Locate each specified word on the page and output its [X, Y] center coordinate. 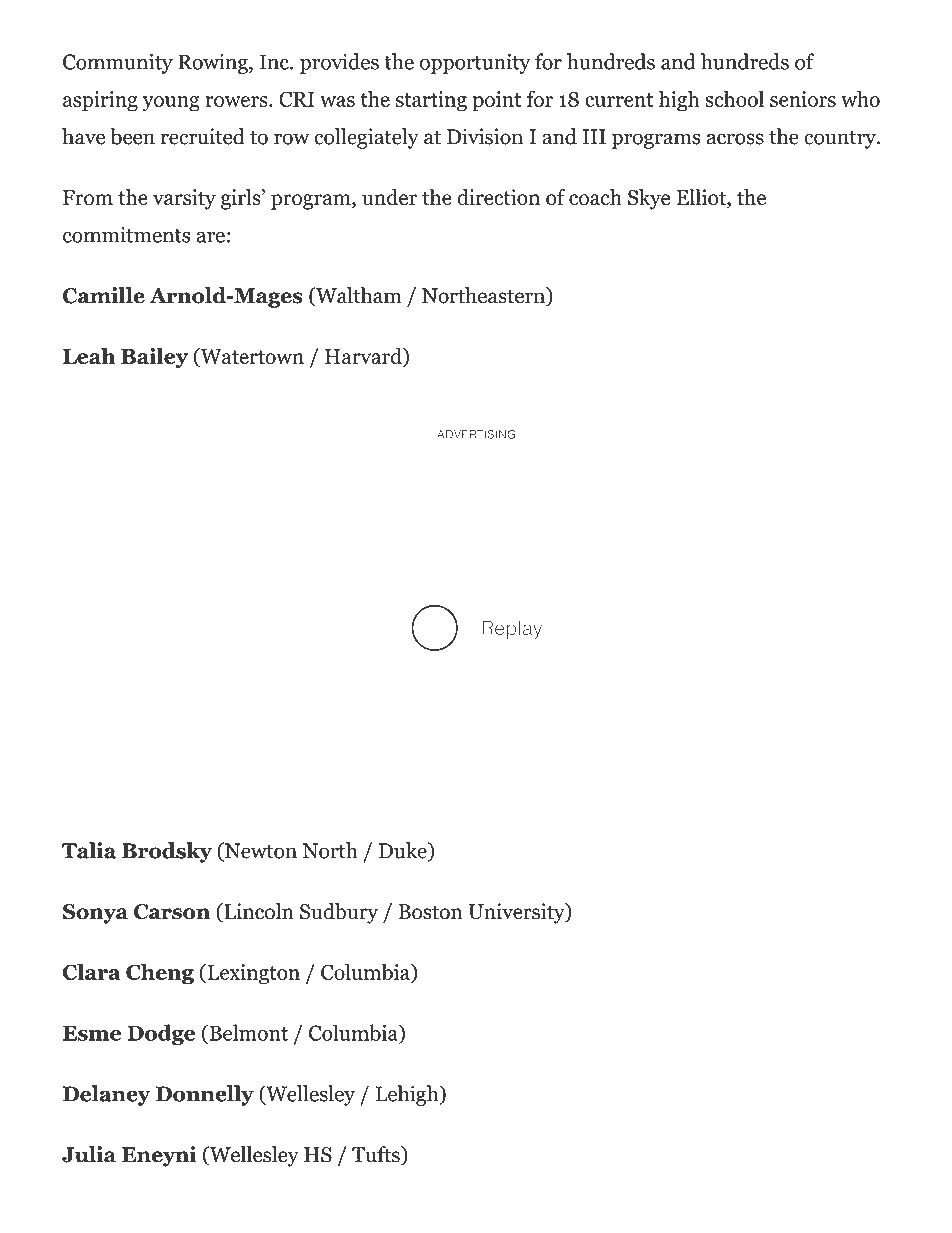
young [171, 104]
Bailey [154, 358]
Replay [512, 629]
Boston [431, 912]
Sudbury [339, 913]
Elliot [702, 198]
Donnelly [205, 1095]
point [496, 101]
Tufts [377, 1155]
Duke [404, 851]
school [734, 98]
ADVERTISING [476, 434]
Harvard [364, 357]
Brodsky [167, 852]
